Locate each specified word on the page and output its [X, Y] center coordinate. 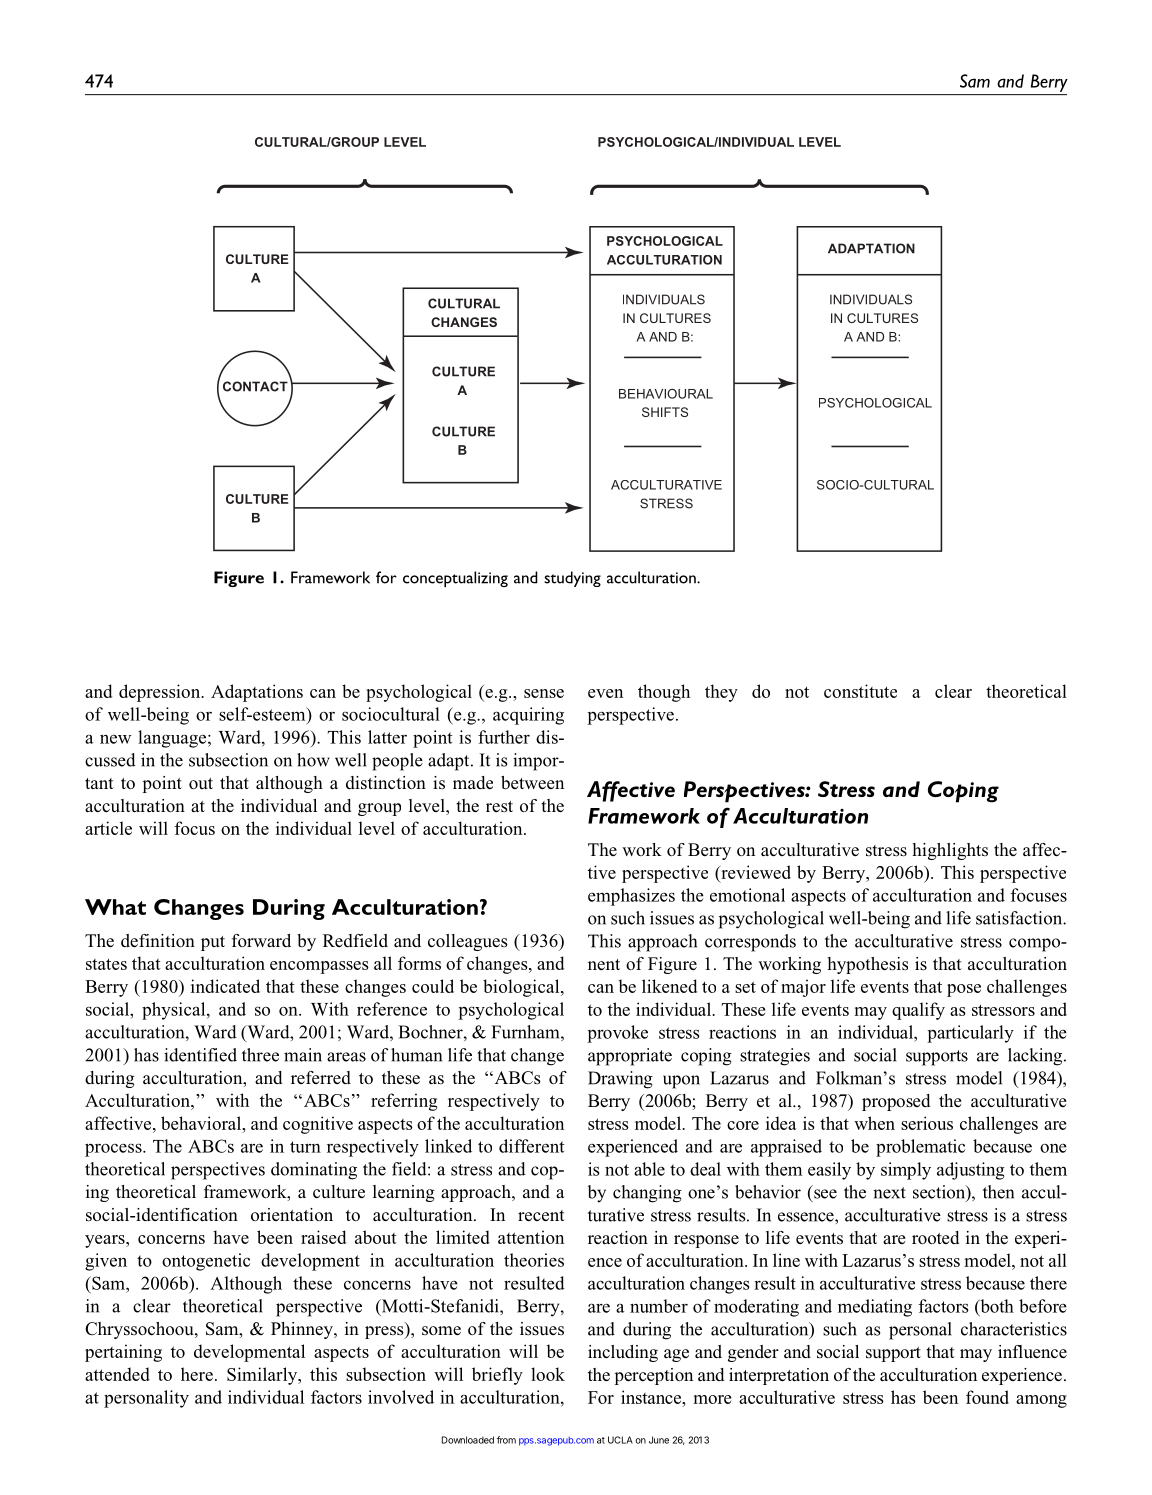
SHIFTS [665, 412]
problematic [920, 1148]
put [213, 943]
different [532, 1146]
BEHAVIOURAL [666, 394]
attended [117, 1374]
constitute [860, 691]
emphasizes [631, 897]
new [115, 739]
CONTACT [255, 386]
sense [544, 693]
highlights [950, 851]
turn [305, 1147]
